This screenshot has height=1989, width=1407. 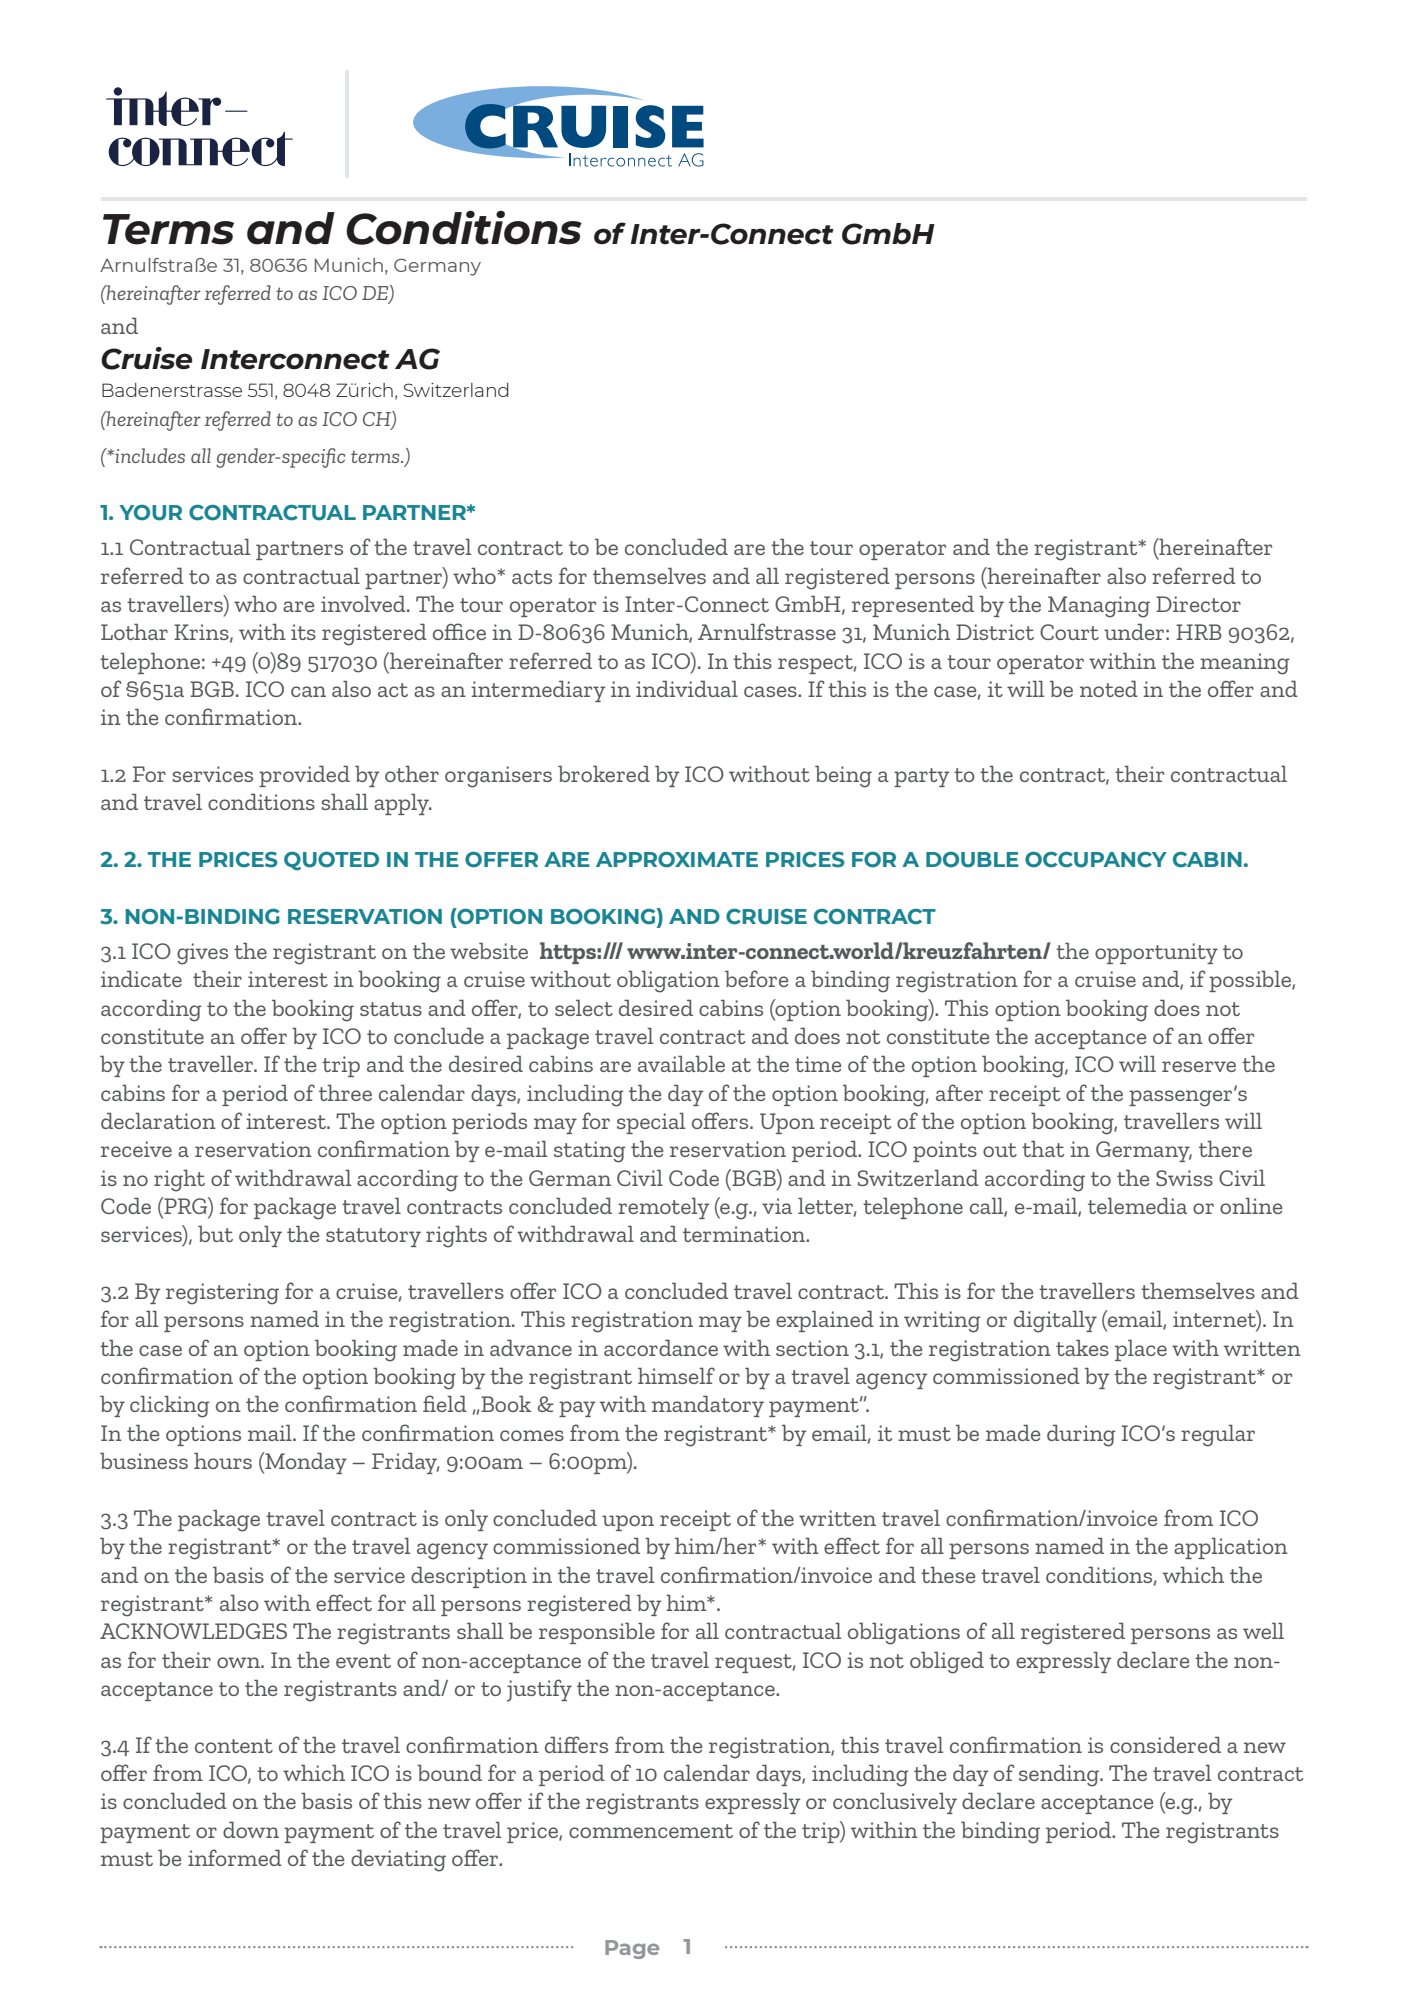 What do you see at coordinates (745, 1234) in the screenshot?
I see `termination` at bounding box center [745, 1234].
